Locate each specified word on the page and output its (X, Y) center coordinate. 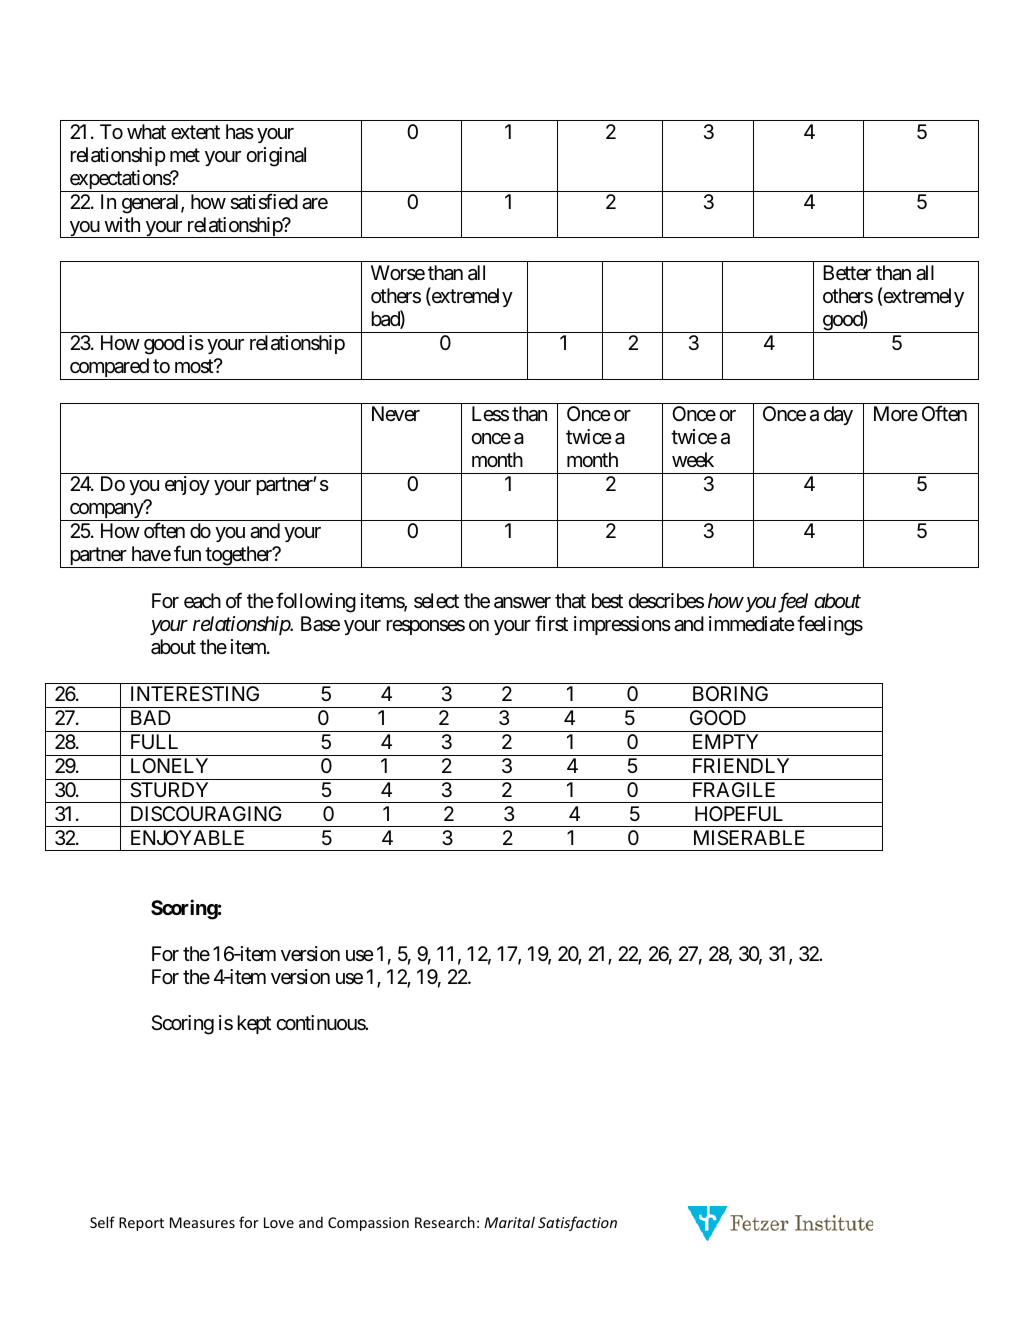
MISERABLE (749, 837)
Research (445, 1222)
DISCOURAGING (206, 814)
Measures (202, 1222)
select (436, 601)
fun (187, 553)
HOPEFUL (739, 813)
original (276, 157)
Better (847, 273)
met (185, 155)
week (693, 459)
